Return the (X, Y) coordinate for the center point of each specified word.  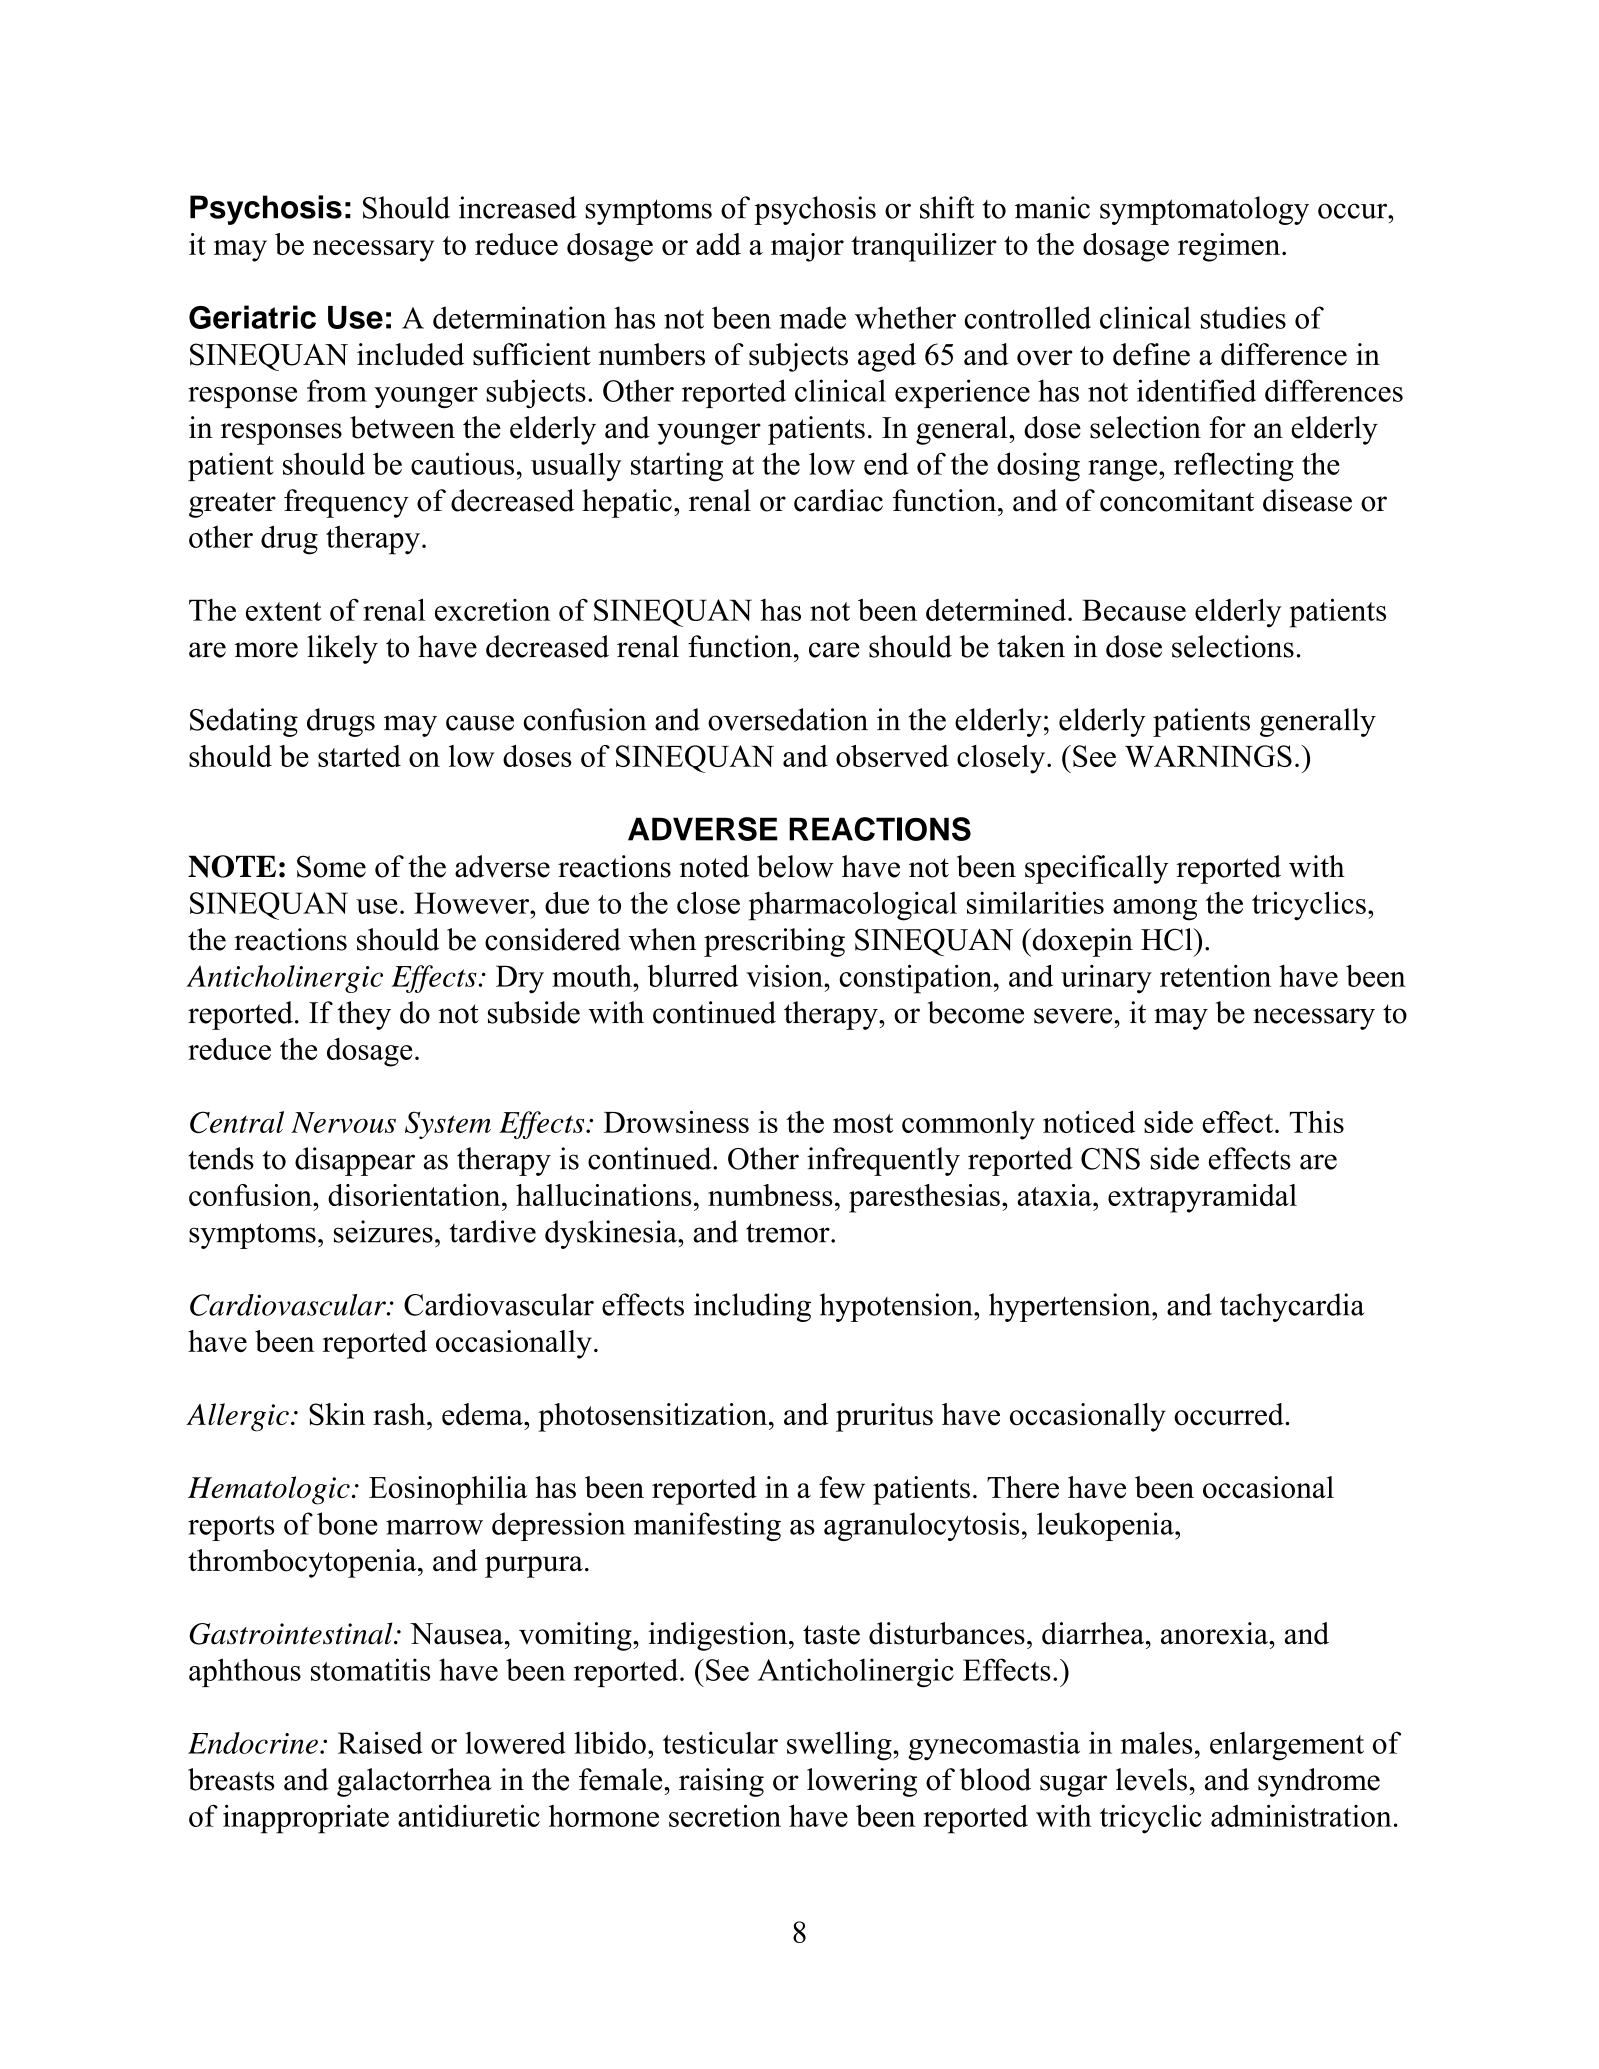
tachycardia (1292, 1307)
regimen (1230, 247)
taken (1031, 646)
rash (400, 1414)
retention (1215, 976)
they (364, 1015)
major (807, 247)
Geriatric (252, 317)
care (834, 650)
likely (342, 649)
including (752, 1307)
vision (785, 975)
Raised (380, 1742)
